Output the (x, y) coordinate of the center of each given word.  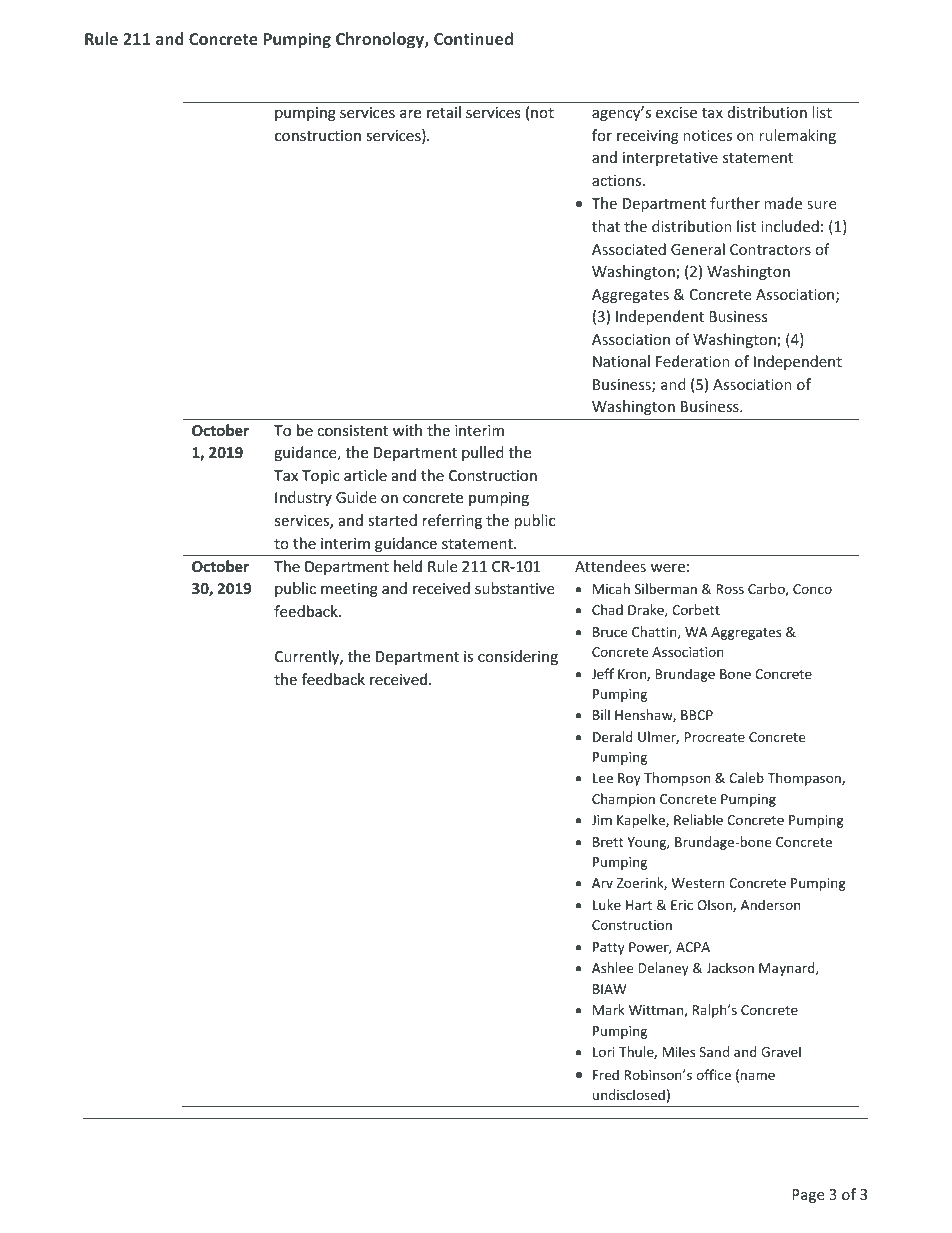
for (602, 135)
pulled (483, 453)
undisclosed (629, 1094)
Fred (606, 1074)
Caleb (746, 777)
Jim (602, 820)
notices (707, 135)
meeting (349, 590)
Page (808, 1196)
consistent (352, 430)
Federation (693, 361)
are (410, 114)
